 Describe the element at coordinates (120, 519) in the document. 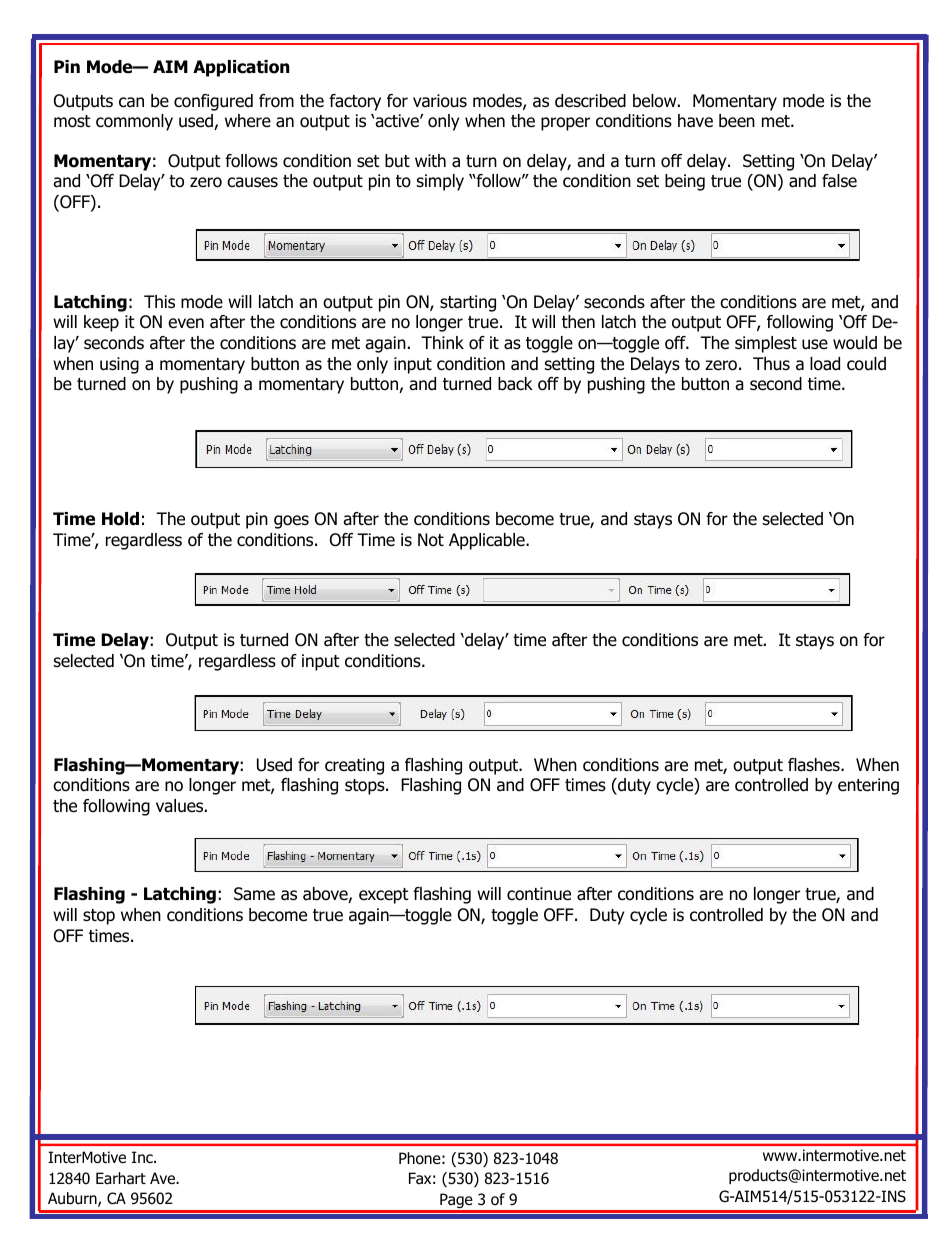

I see `Hold` at that location.
